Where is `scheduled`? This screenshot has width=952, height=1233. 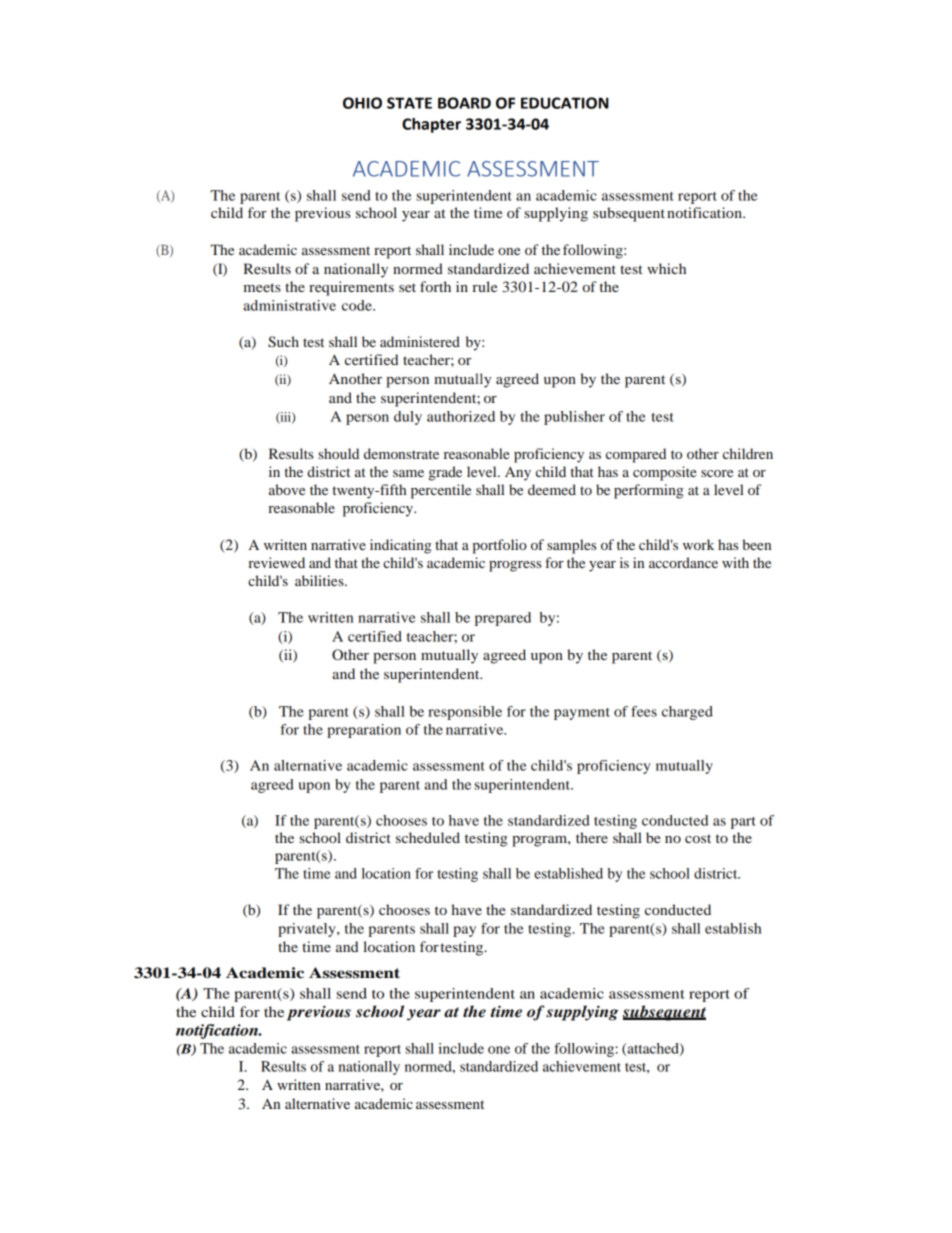
scheduled is located at coordinates (428, 837).
